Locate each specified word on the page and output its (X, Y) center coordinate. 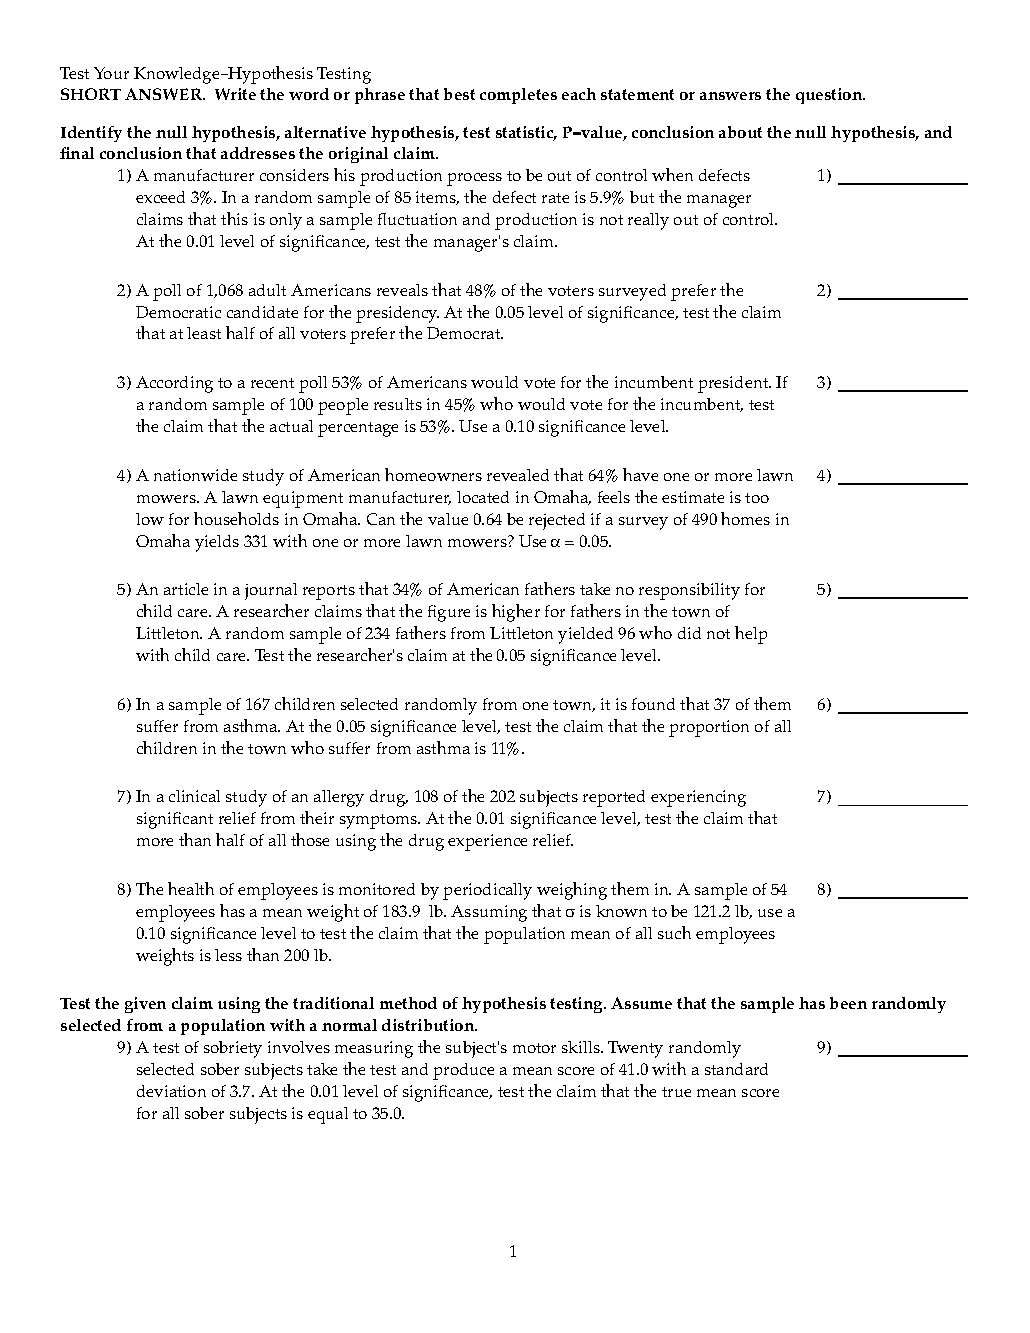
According (174, 384)
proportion (709, 728)
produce (463, 1071)
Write (235, 94)
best (459, 94)
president (734, 384)
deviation (171, 1091)
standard (736, 1069)
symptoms (380, 821)
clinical (194, 796)
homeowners (433, 474)
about (740, 132)
